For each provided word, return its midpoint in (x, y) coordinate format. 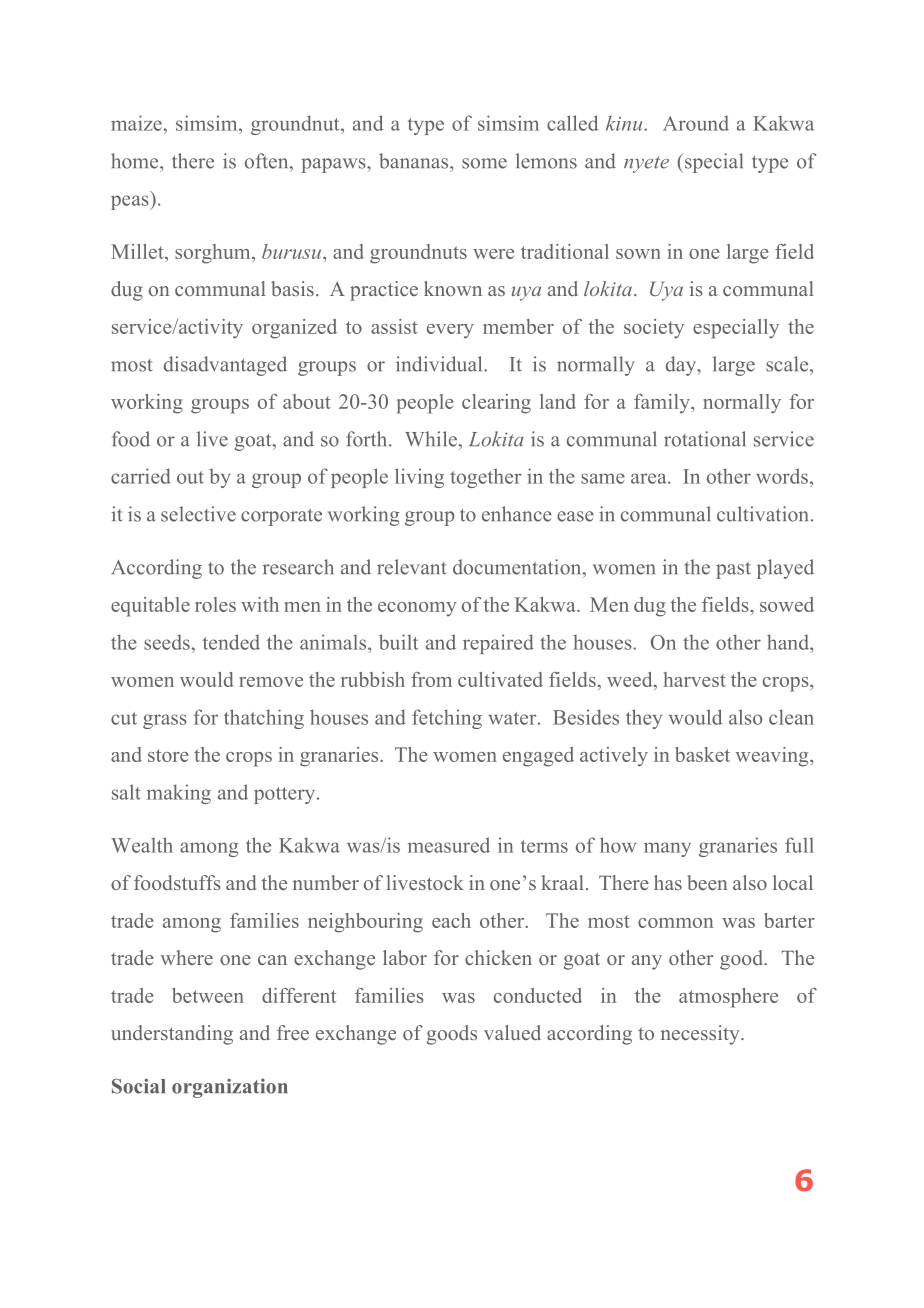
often (268, 161)
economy (417, 609)
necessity (701, 1035)
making (179, 794)
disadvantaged (225, 366)
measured (449, 845)
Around (696, 123)
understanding (172, 1035)
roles (215, 604)
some (484, 163)
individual (440, 364)
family (663, 404)
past (733, 570)
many (667, 849)
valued (512, 1032)
